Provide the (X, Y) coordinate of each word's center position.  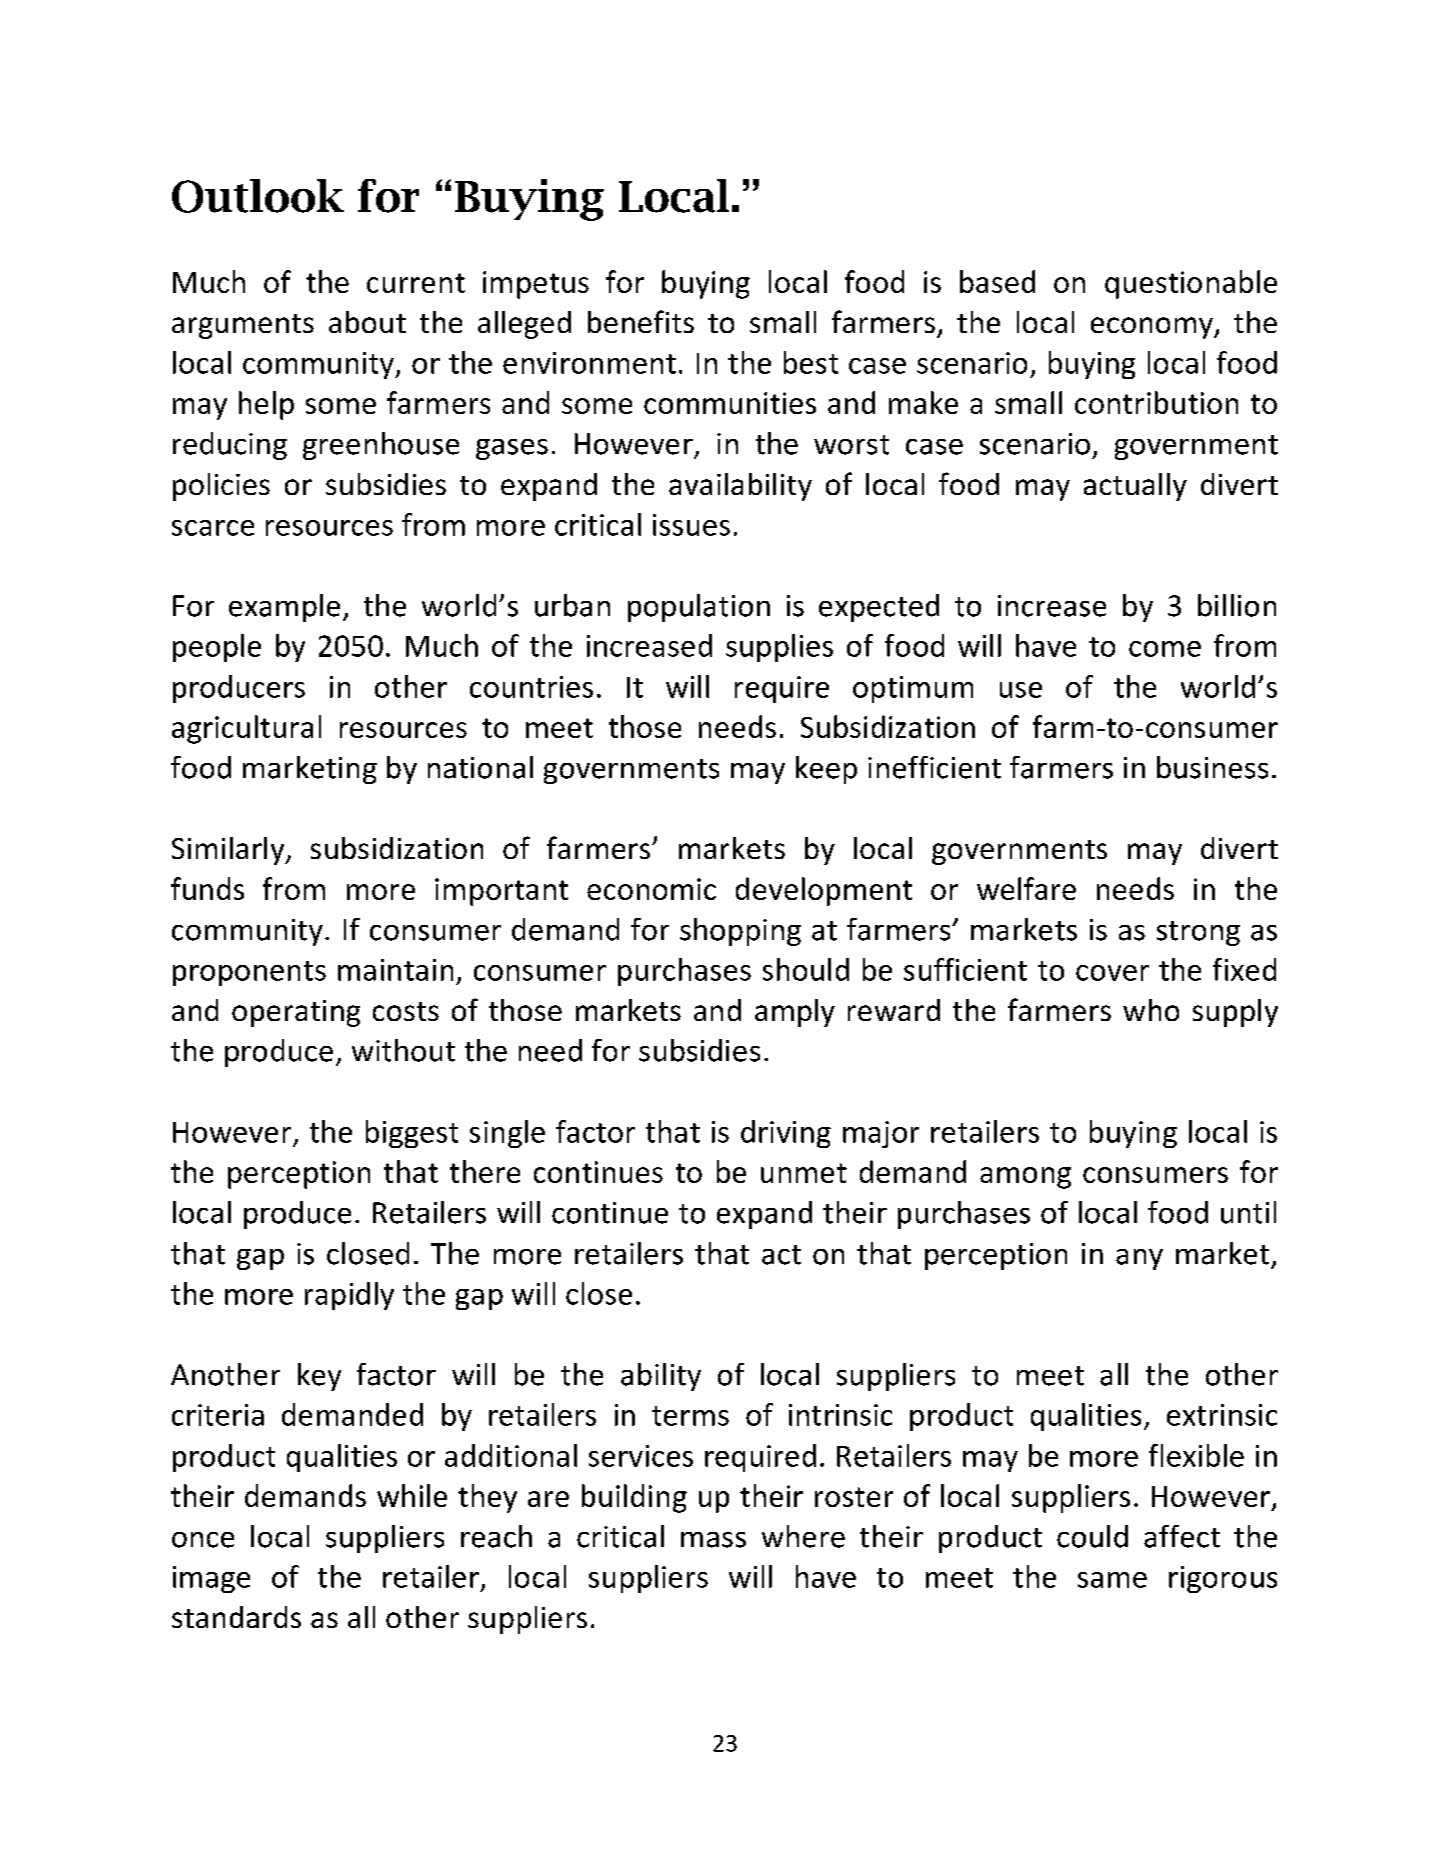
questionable (1191, 284)
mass (713, 1540)
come (1165, 649)
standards (236, 1617)
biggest (412, 1134)
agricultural (246, 729)
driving (786, 1134)
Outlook (258, 196)
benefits (641, 321)
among (1025, 1178)
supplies (779, 648)
